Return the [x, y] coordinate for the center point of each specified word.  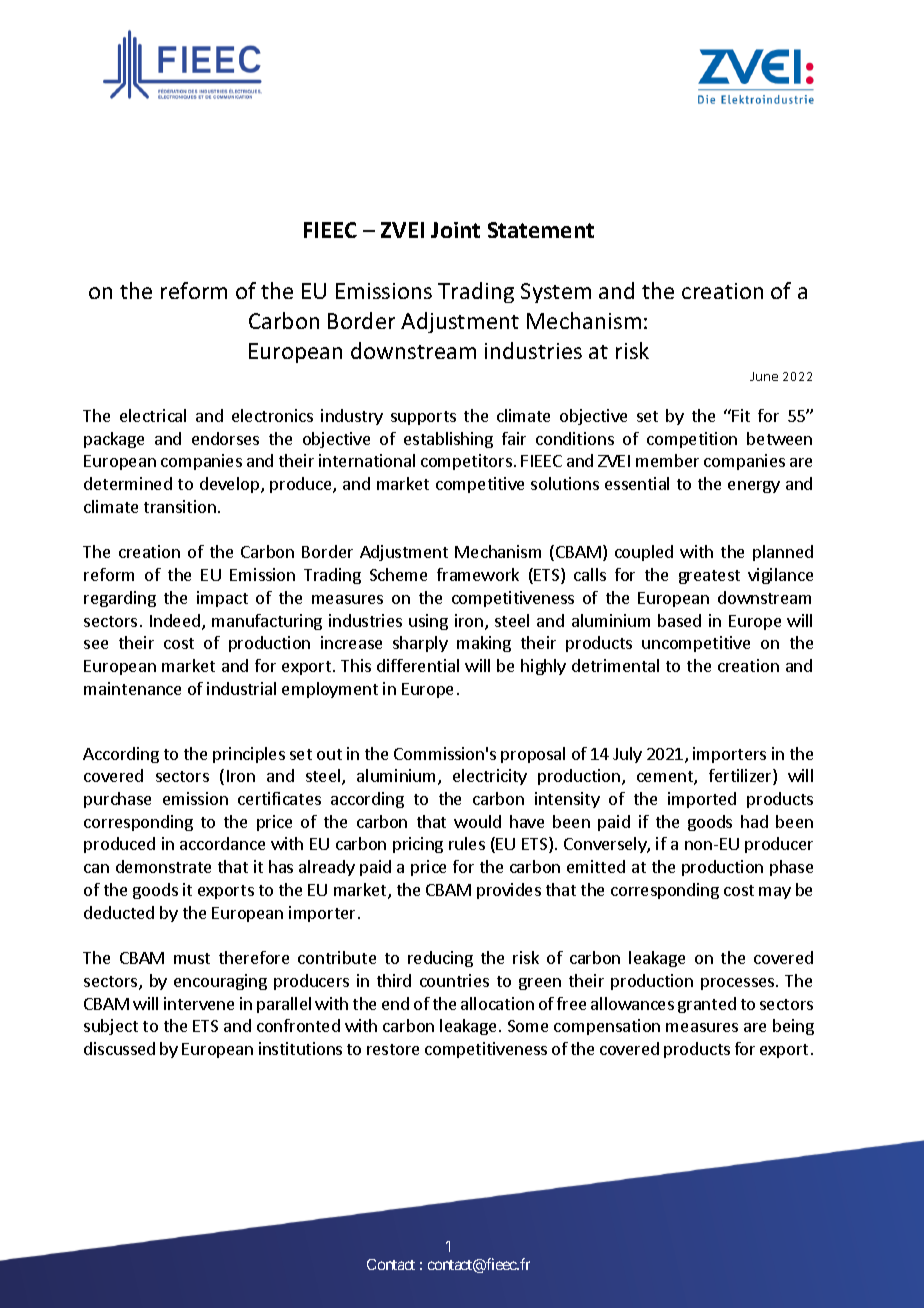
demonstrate [163, 866]
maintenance [132, 688]
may [775, 893]
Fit [741, 415]
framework [478, 574]
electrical [153, 415]
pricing [418, 845]
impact [222, 599]
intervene [199, 1003]
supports [423, 418]
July [627, 755]
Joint [455, 230]
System [556, 293]
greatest [709, 577]
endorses [225, 438]
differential [418, 665]
